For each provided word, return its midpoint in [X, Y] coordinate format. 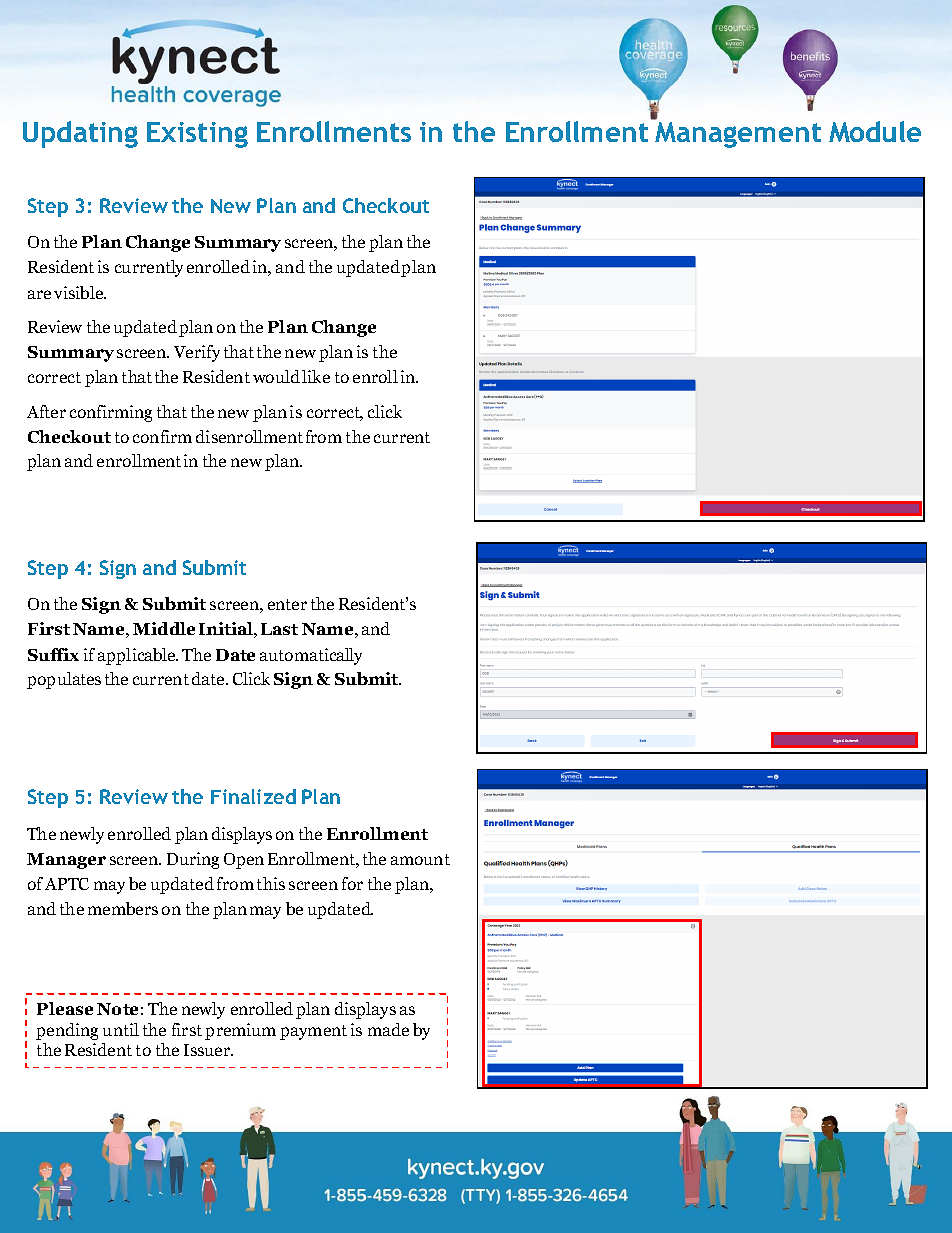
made [388, 1029]
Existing [197, 135]
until [121, 1029]
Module [875, 131]
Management [738, 135]
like [316, 376]
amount [420, 859]
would [276, 376]
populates [64, 680]
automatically [311, 656]
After [46, 411]
